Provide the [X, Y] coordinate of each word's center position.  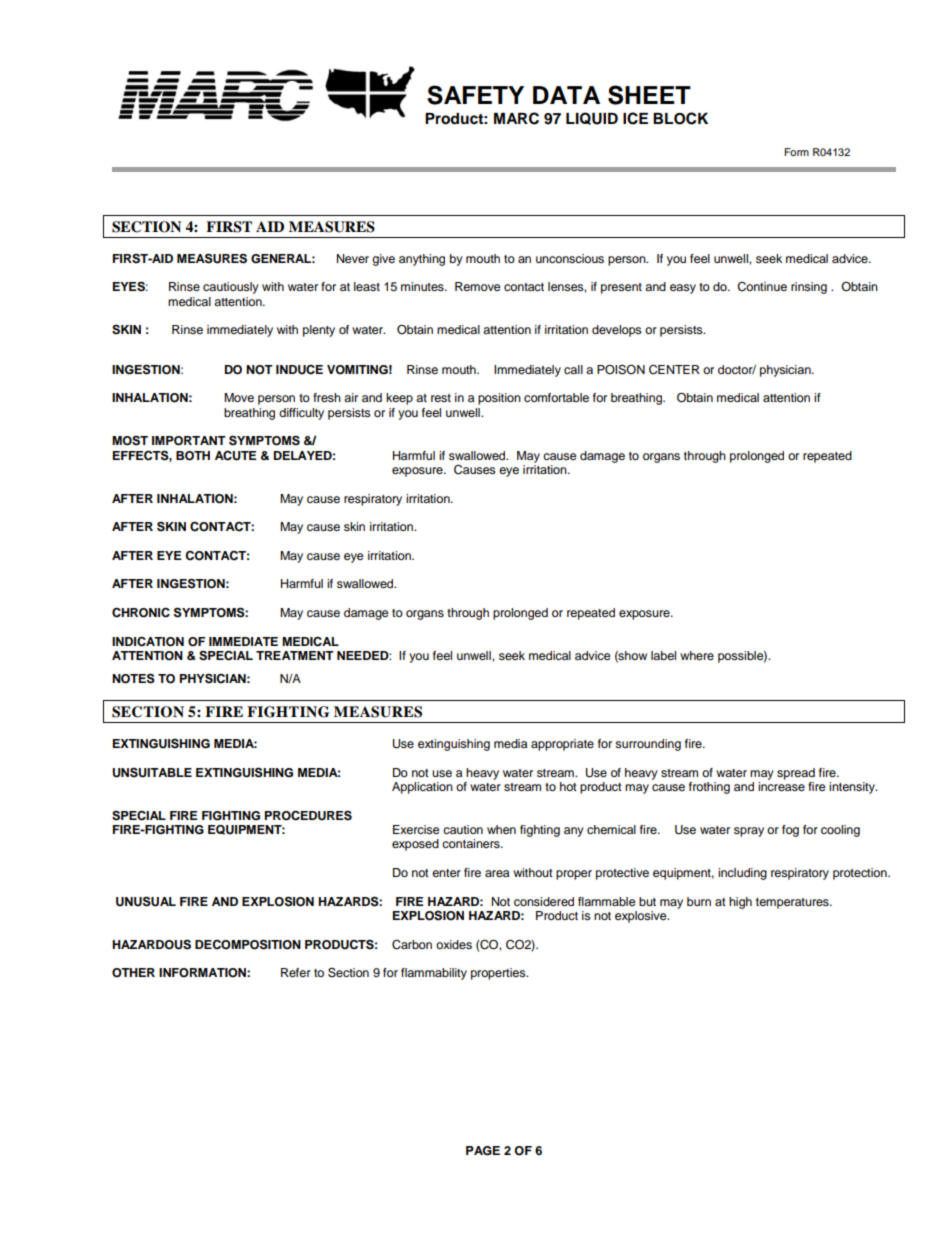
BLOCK [680, 118]
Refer [296, 972]
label [663, 655]
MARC [516, 118]
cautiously [231, 288]
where [697, 655]
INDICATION [148, 641]
